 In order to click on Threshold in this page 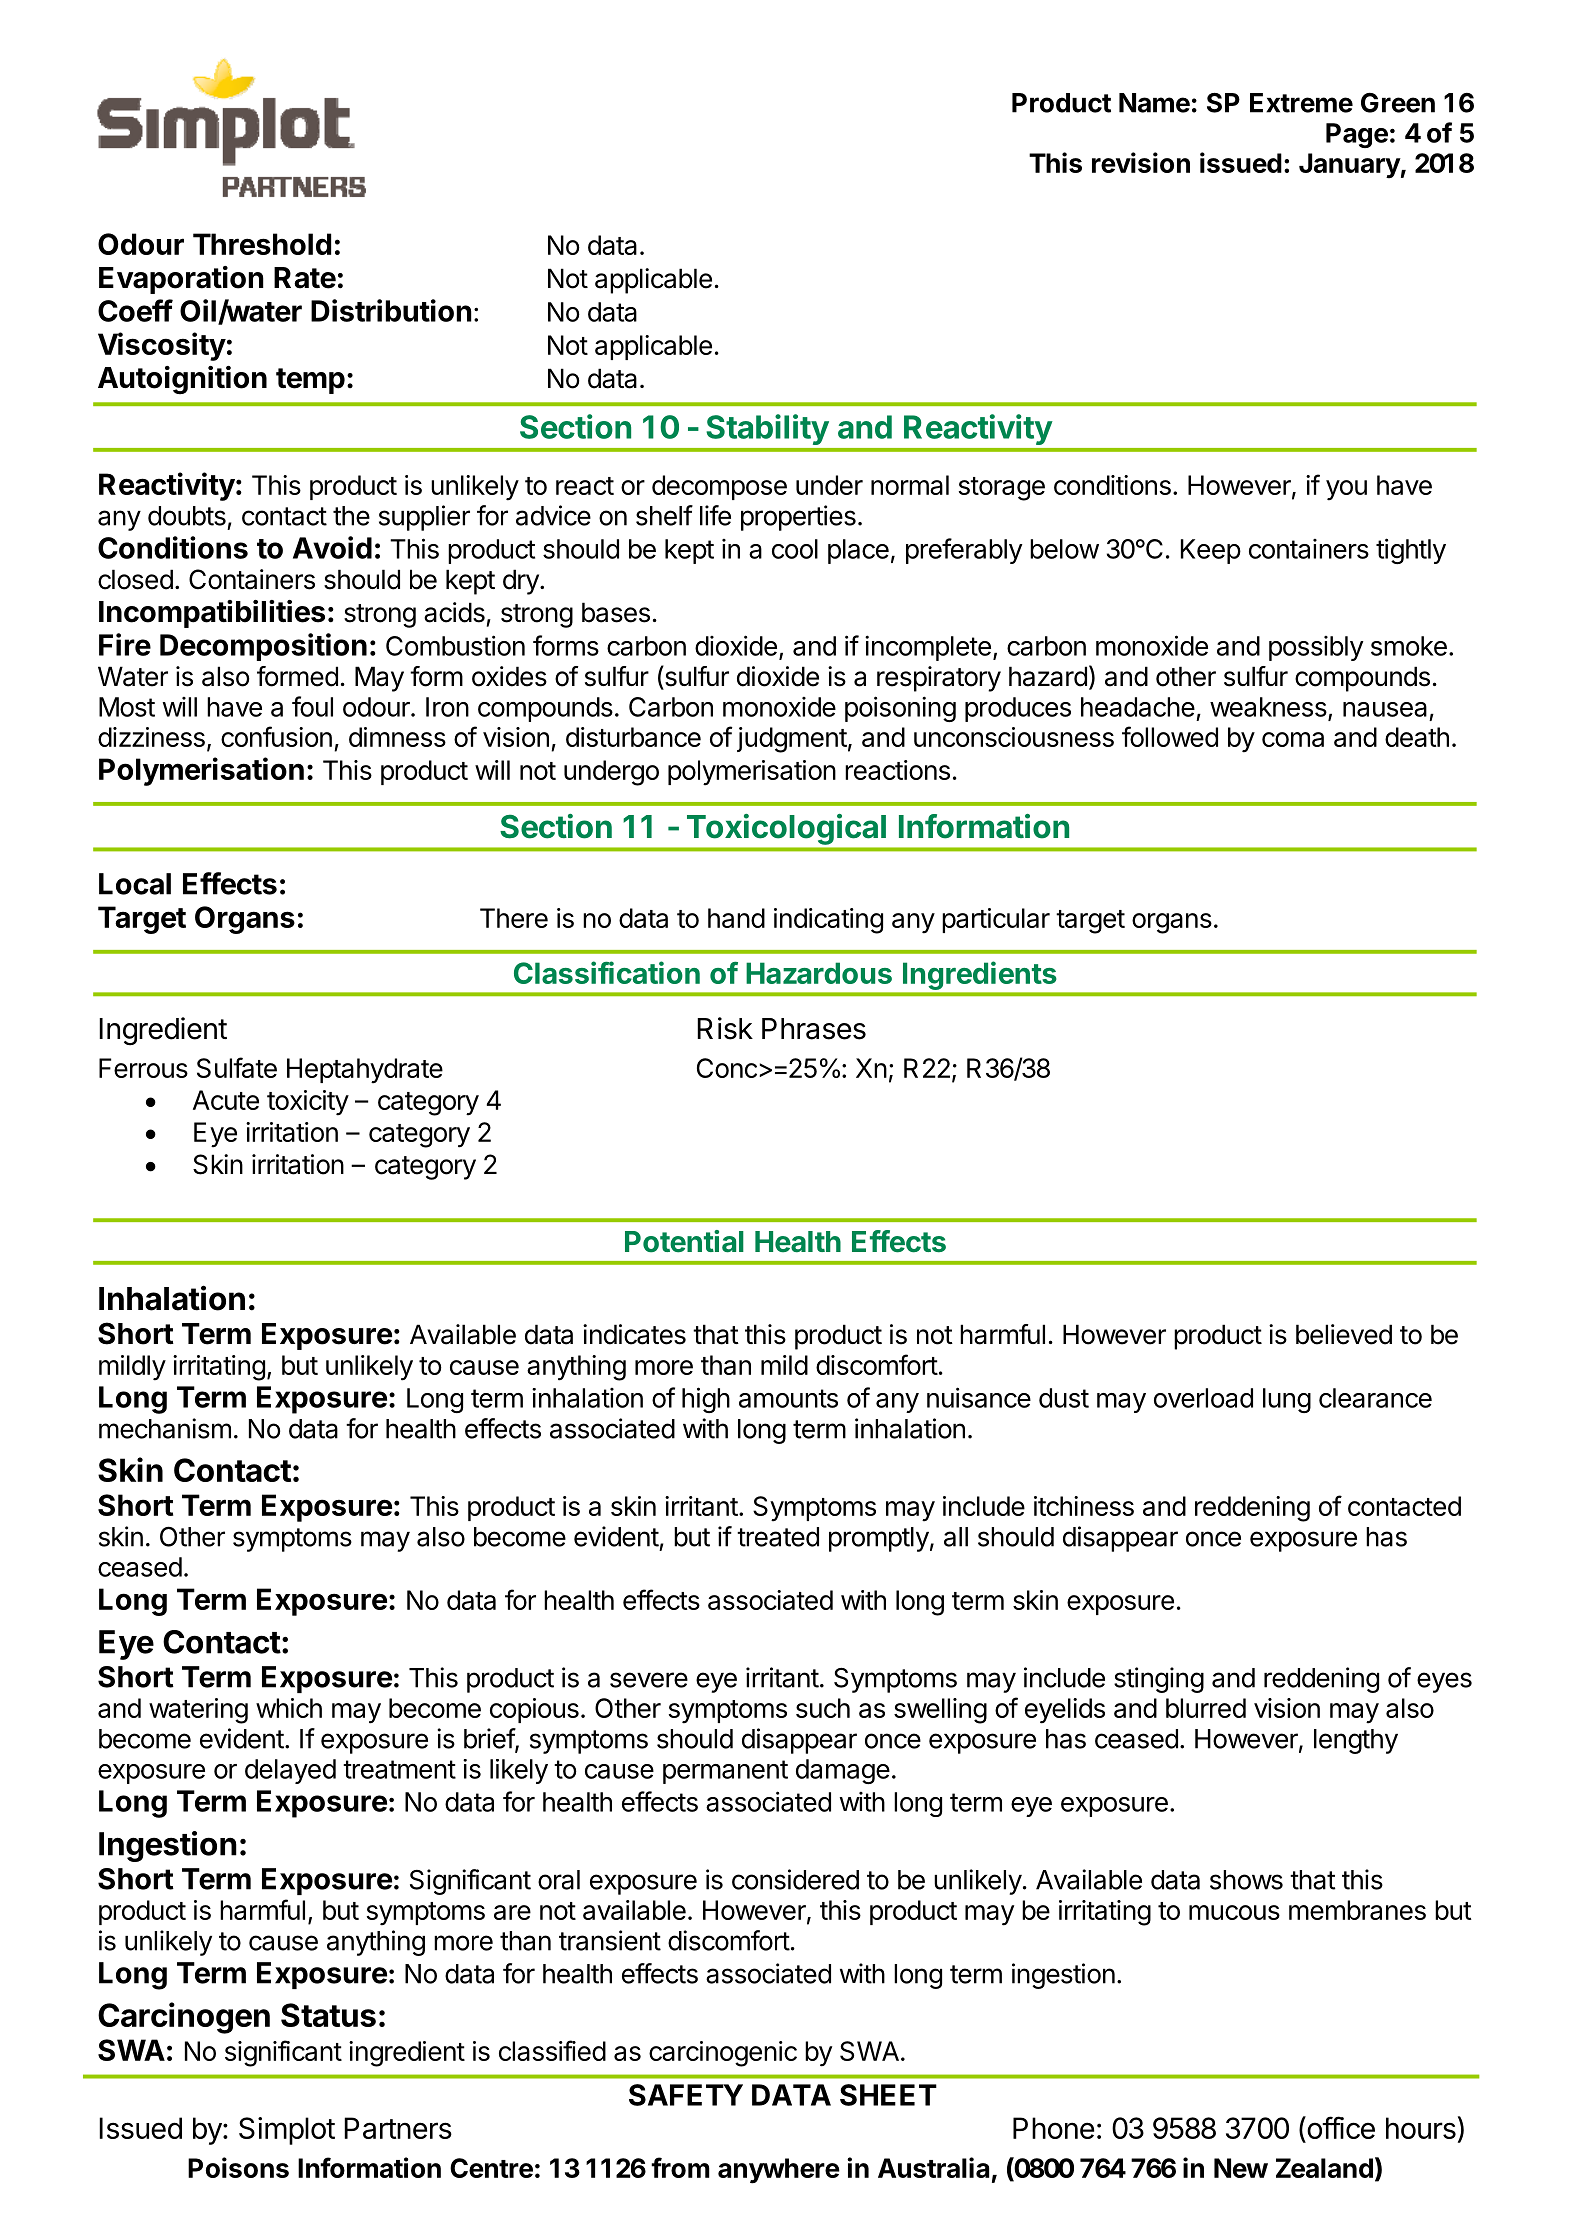, I will do `click(262, 244)`.
